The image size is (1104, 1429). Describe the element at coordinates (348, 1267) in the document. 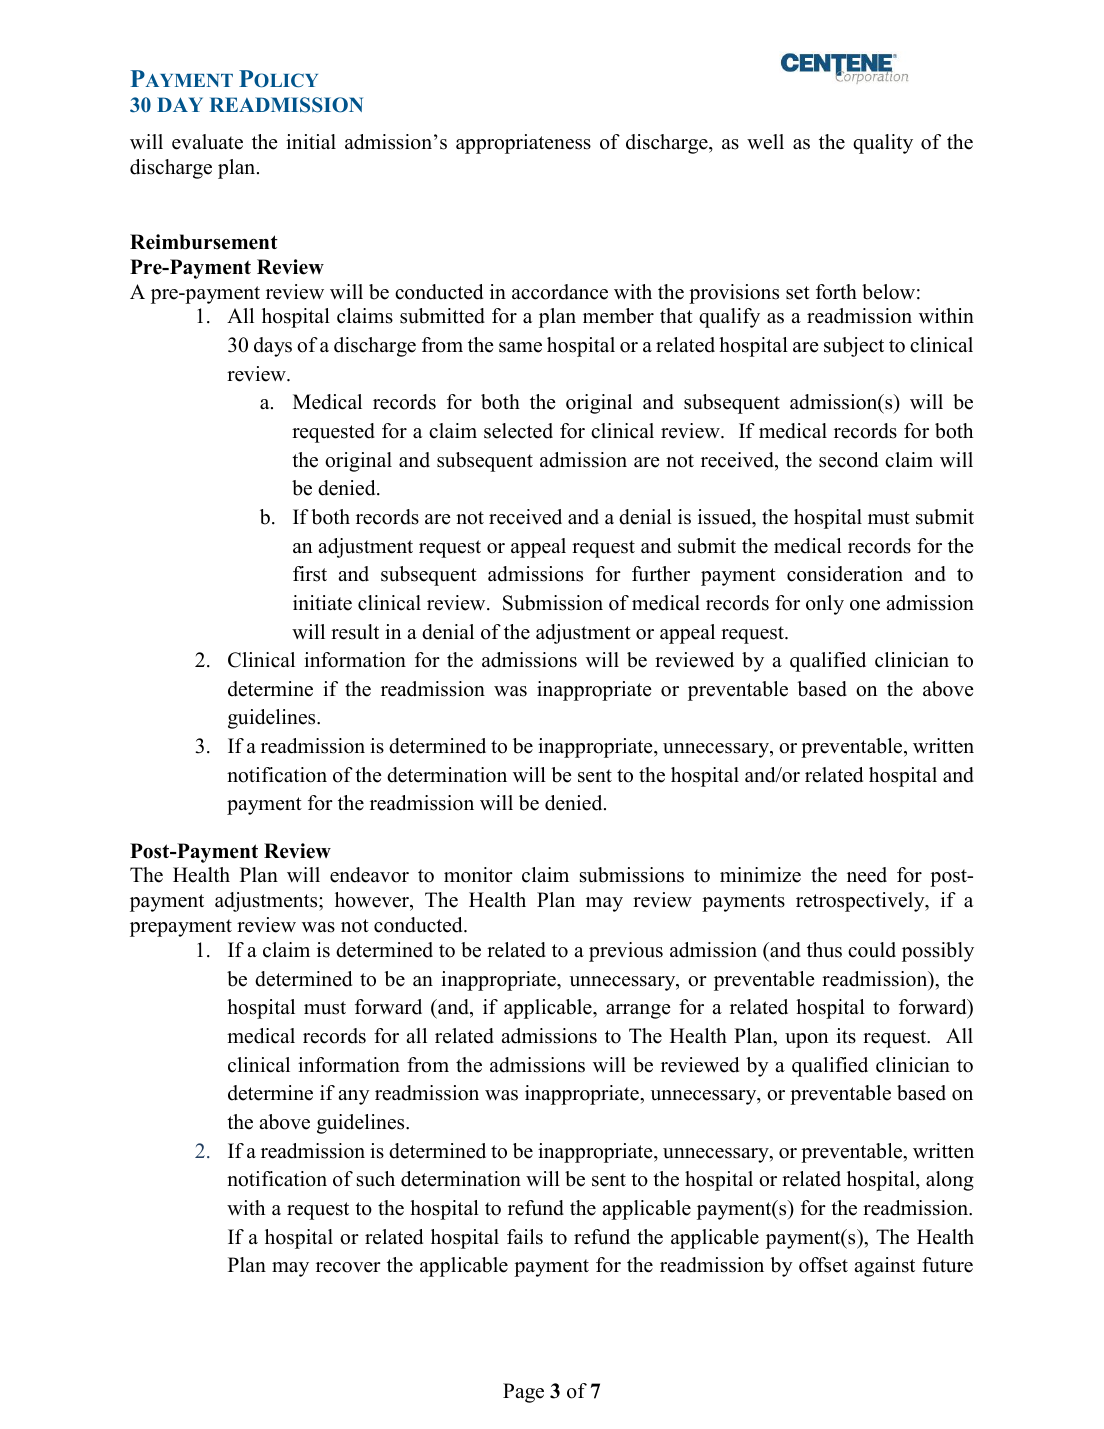

I see `recover` at that location.
